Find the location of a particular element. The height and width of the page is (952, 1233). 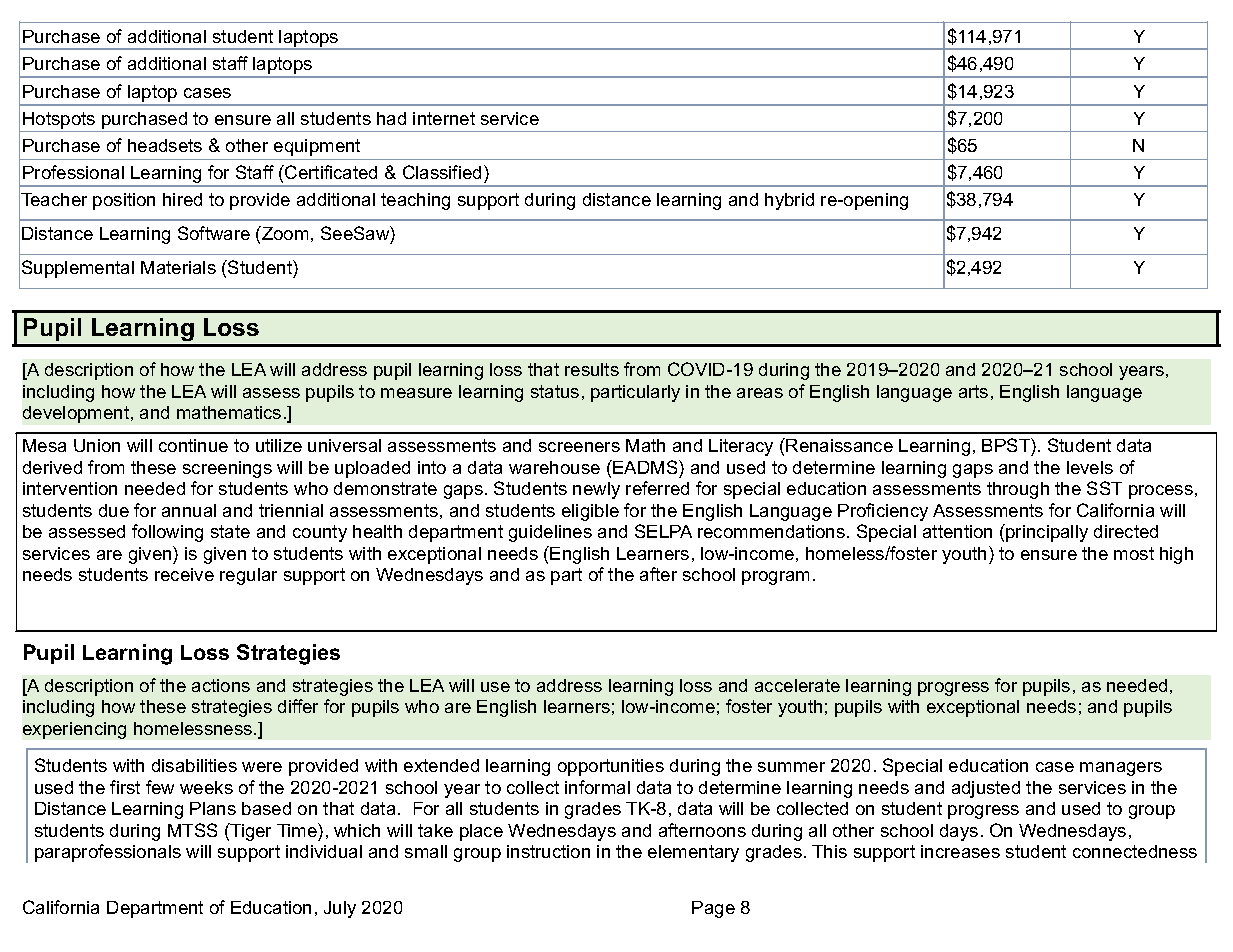

results is located at coordinates (592, 369).
